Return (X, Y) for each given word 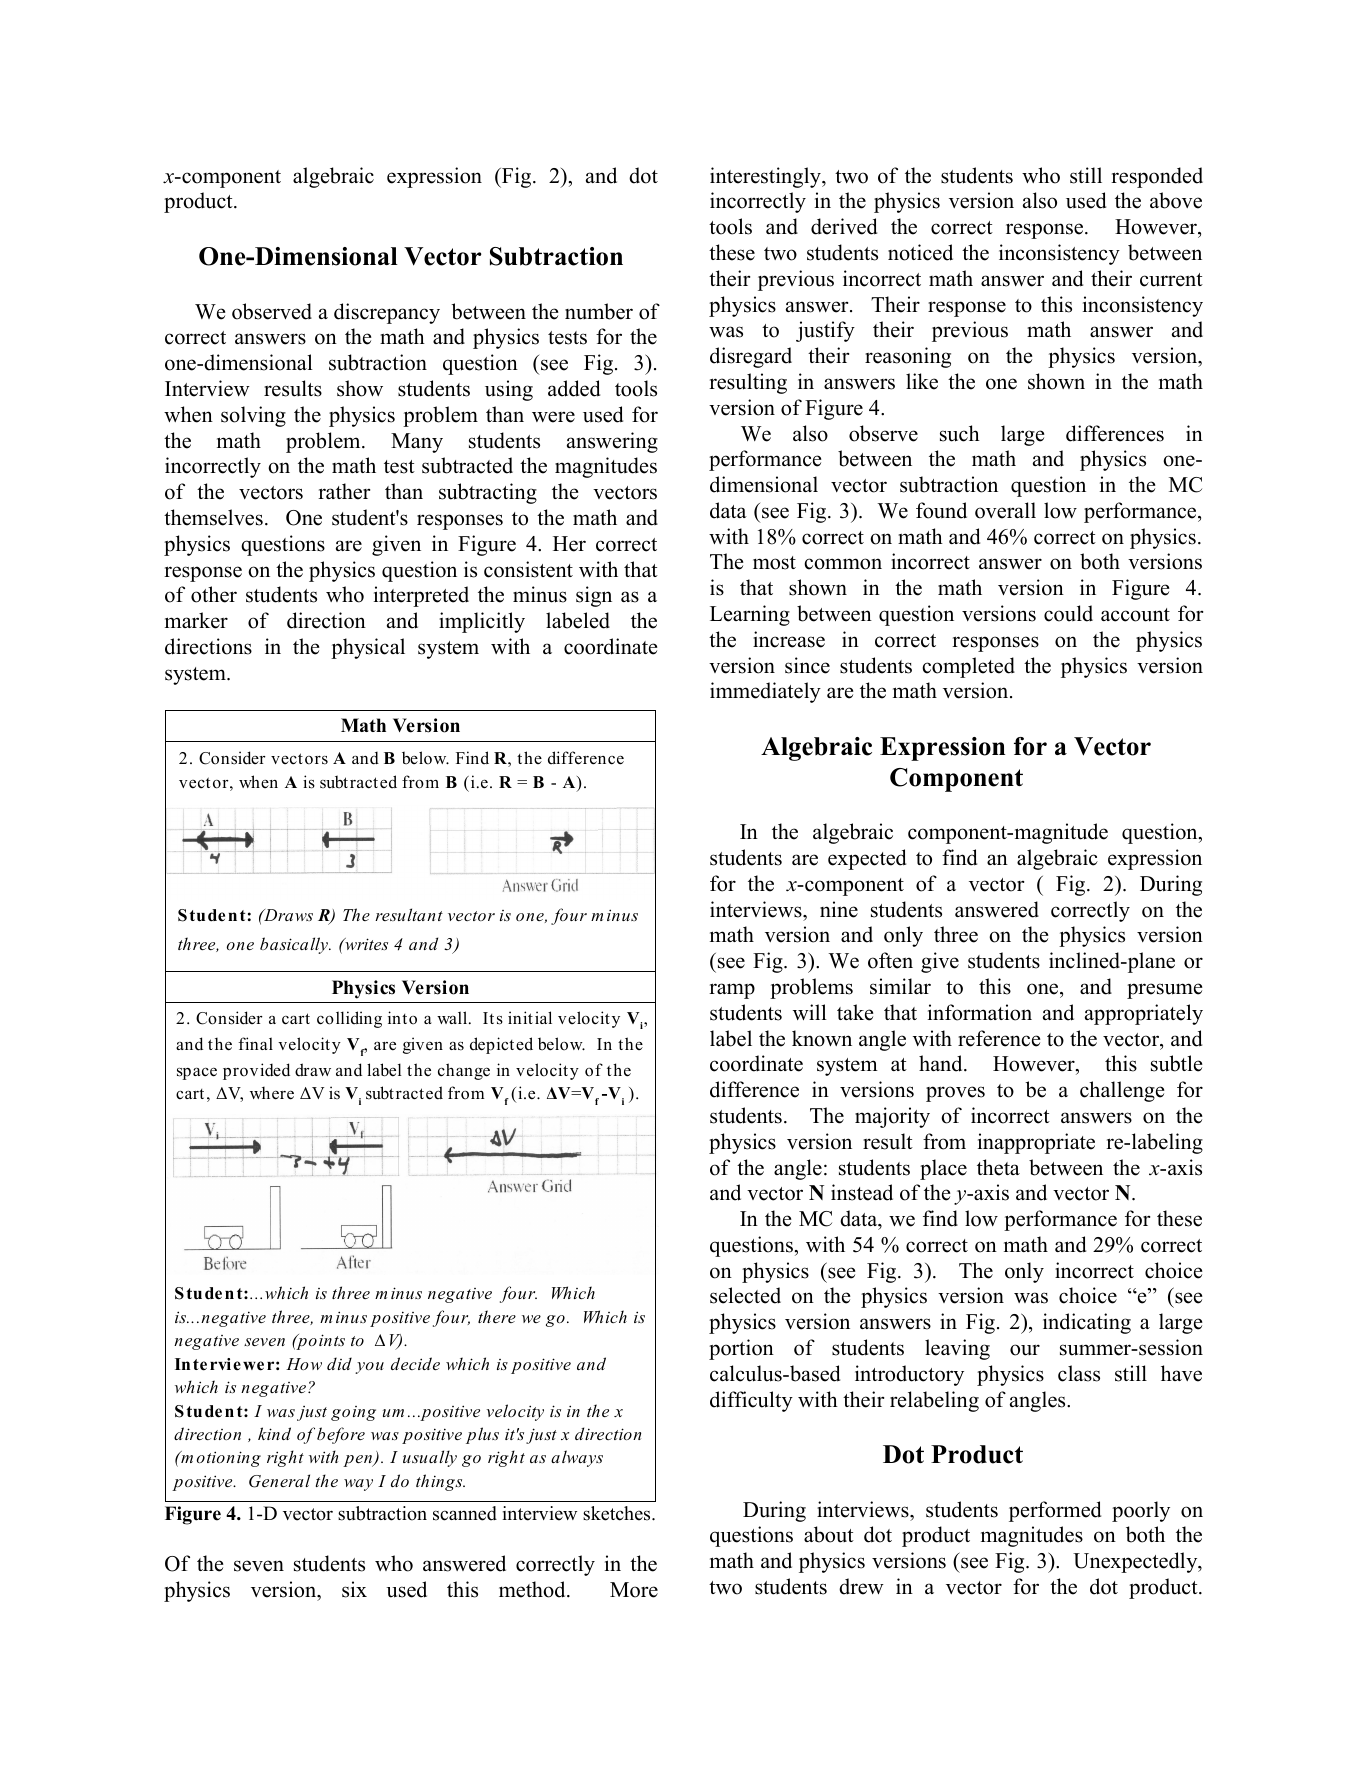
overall (1005, 510)
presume (1165, 991)
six (354, 1589)
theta (998, 1167)
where (272, 1093)
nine (839, 909)
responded (1157, 177)
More (634, 1590)
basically (295, 945)
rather (344, 491)
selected (745, 1295)
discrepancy (387, 313)
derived (844, 226)
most (774, 563)
